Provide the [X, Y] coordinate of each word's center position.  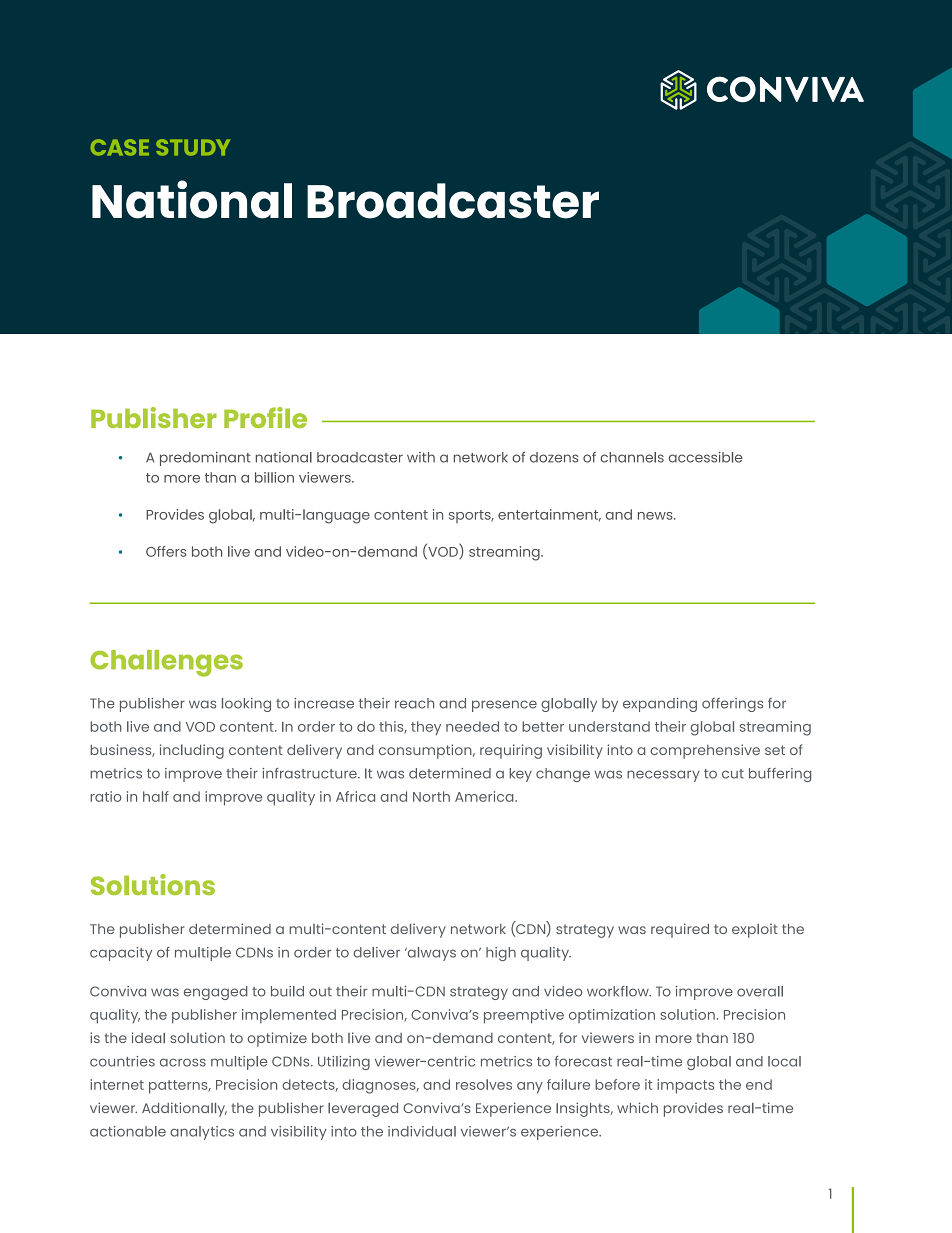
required [680, 930]
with [421, 457]
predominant [205, 459]
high [501, 954]
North [431, 796]
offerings [732, 705]
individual [422, 1131]
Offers [166, 551]
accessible [706, 457]
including [192, 751]
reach [414, 703]
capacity [121, 954]
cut [733, 774]
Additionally [184, 1109]
